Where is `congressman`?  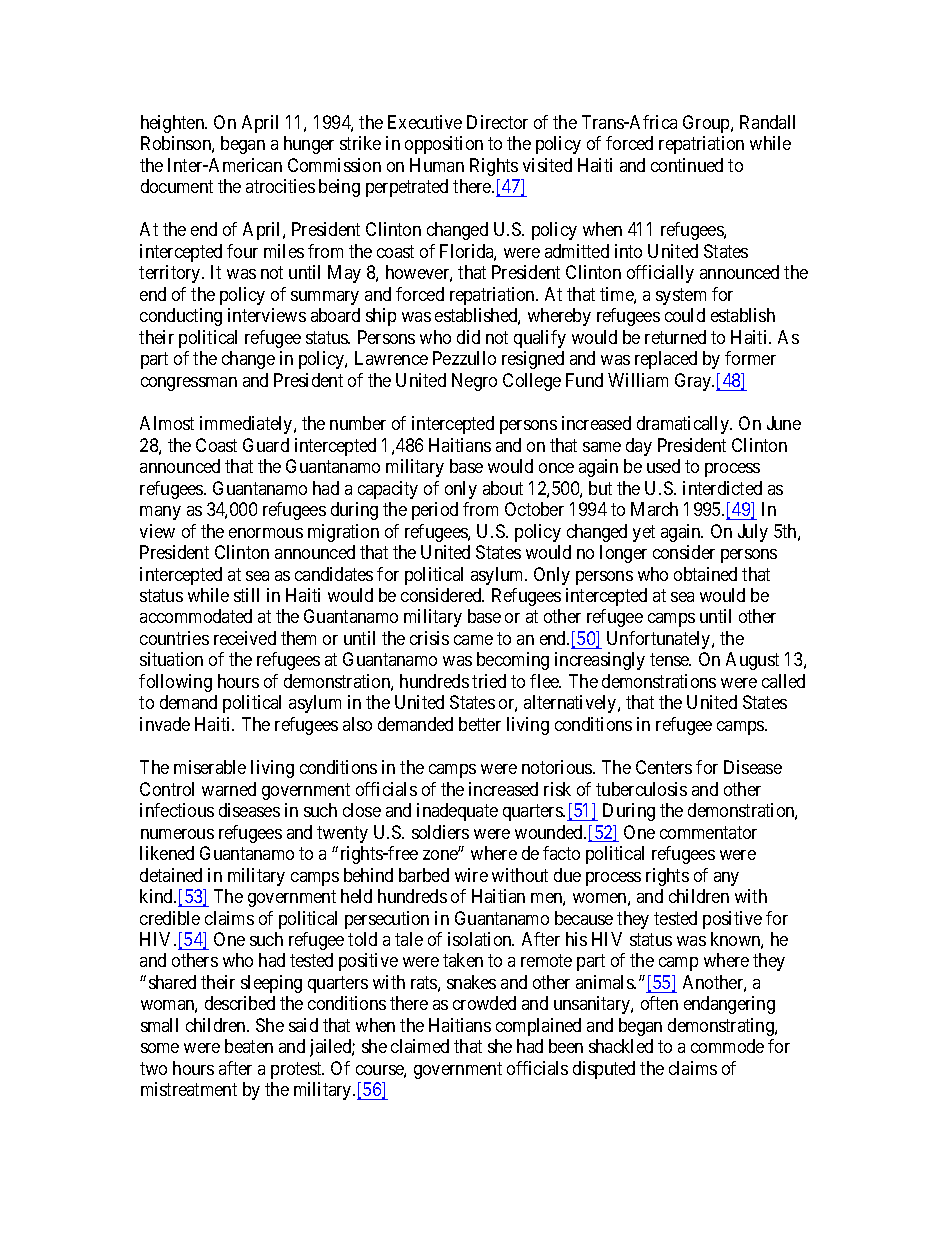
congressman is located at coordinates (189, 384).
